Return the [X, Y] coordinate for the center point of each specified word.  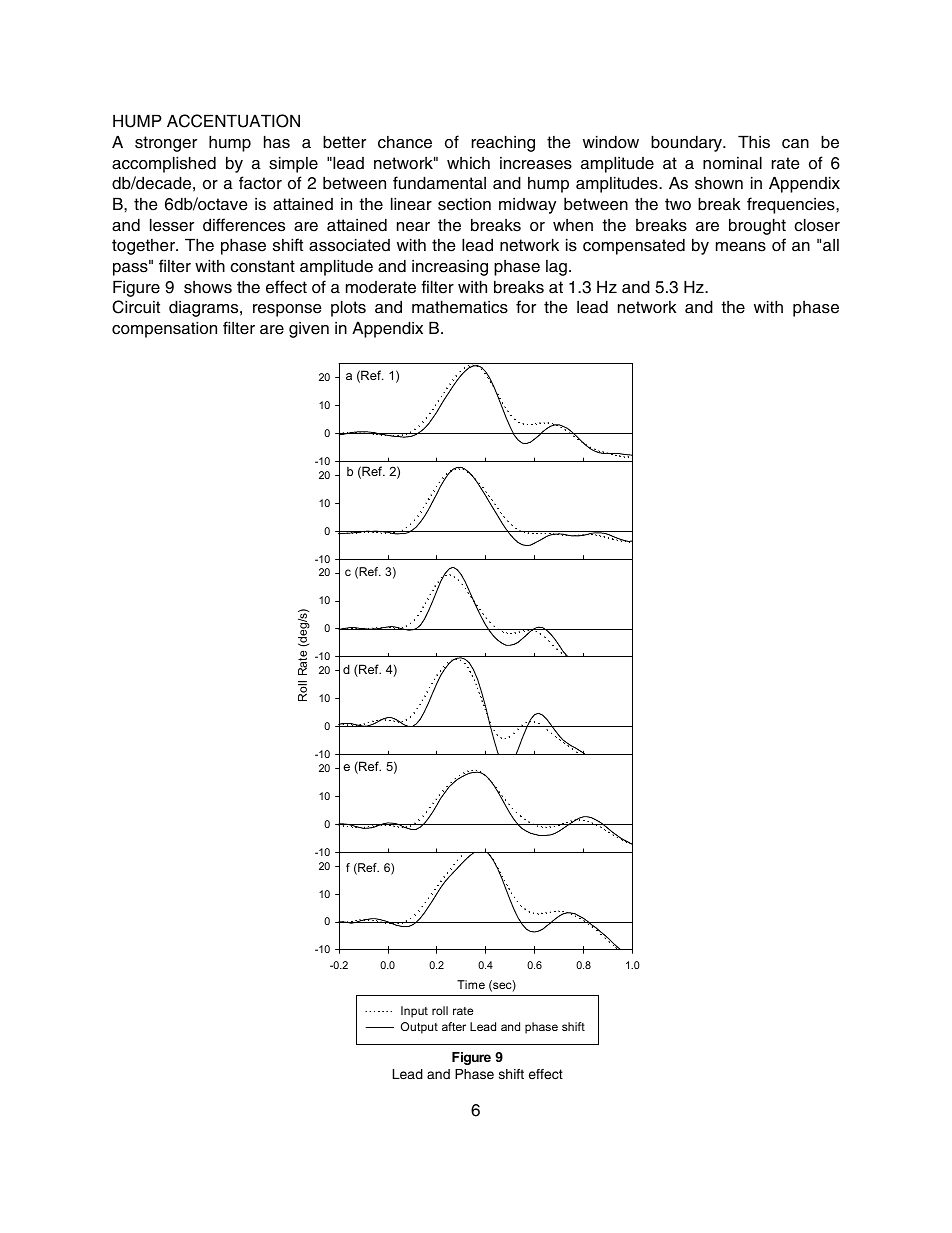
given [309, 330]
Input [414, 1012]
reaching [503, 143]
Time [471, 984]
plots [348, 308]
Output [419, 1028]
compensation [164, 329]
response [287, 310]
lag [556, 268]
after [454, 1026]
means [741, 247]
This [754, 142]
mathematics [460, 307]
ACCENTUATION [233, 121]
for [526, 307]
